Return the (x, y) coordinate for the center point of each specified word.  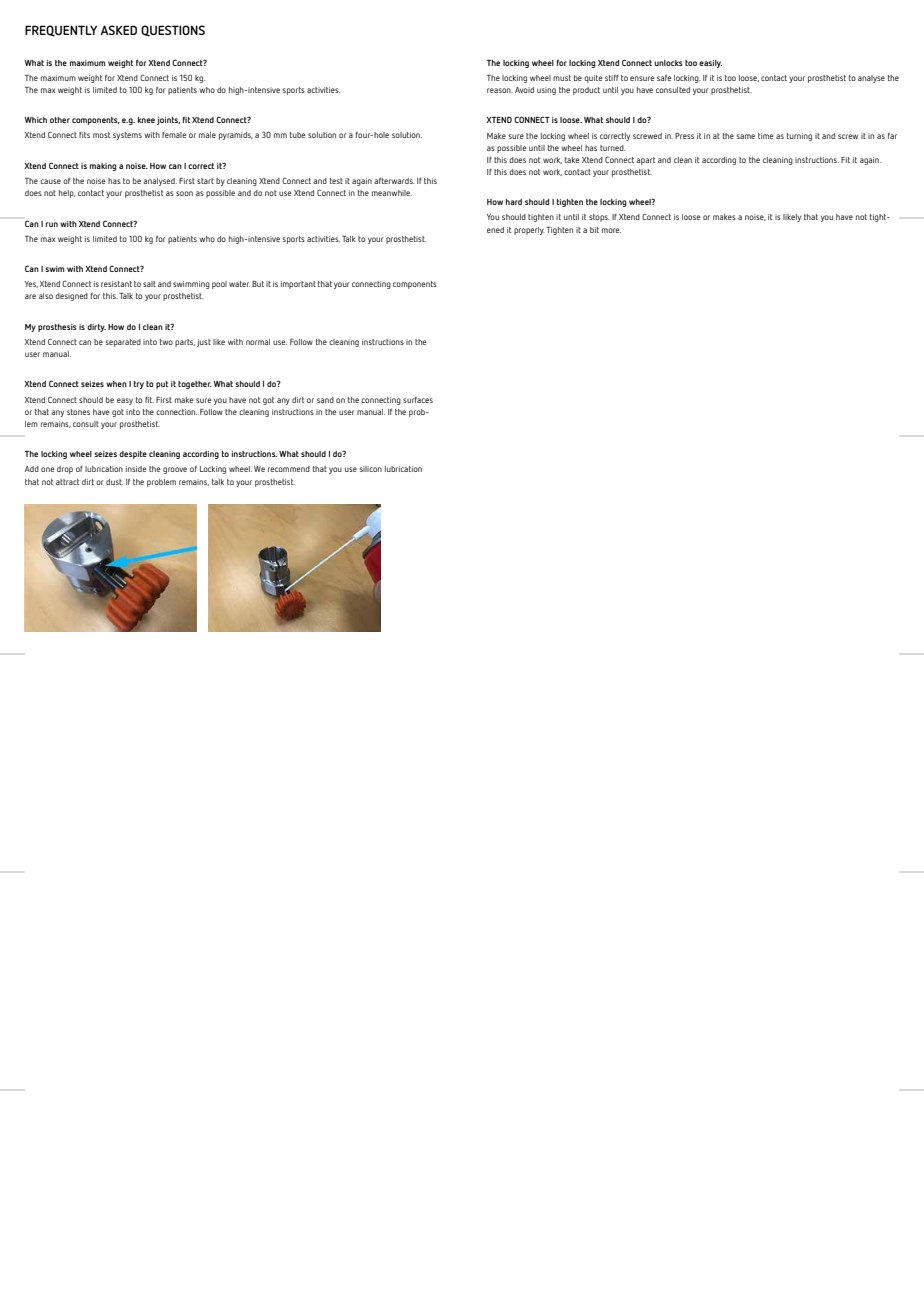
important (298, 285)
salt (149, 284)
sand (325, 400)
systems (127, 136)
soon (184, 193)
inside (136, 469)
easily (710, 64)
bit (594, 230)
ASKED (119, 30)
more (611, 230)
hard (514, 202)
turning (799, 137)
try (139, 385)
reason (500, 90)
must (562, 78)
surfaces (418, 399)
